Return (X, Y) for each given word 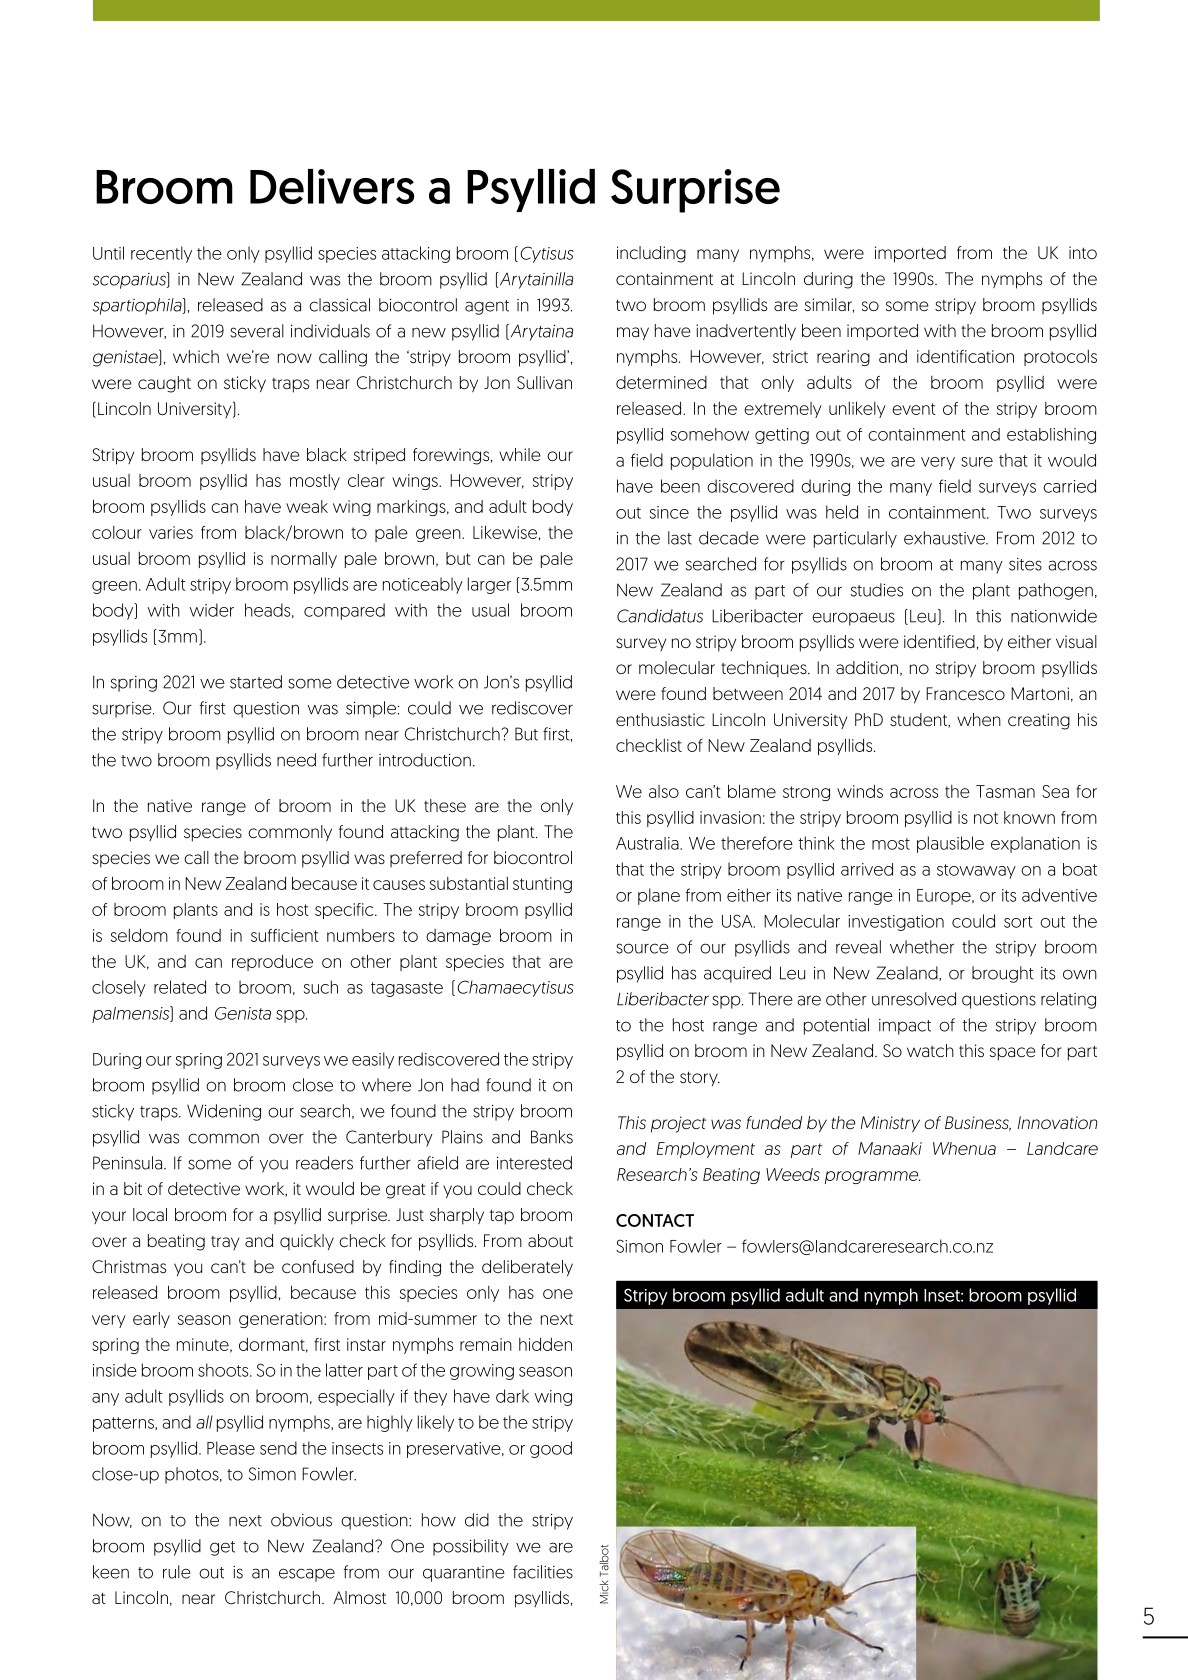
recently (161, 254)
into (1083, 252)
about (550, 1240)
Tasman (1005, 791)
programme (872, 1177)
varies (171, 532)
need (296, 760)
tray (225, 1243)
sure (977, 462)
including (651, 254)
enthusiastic (660, 719)
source (642, 948)
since (669, 512)
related (180, 987)
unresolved (914, 999)
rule (177, 1572)
